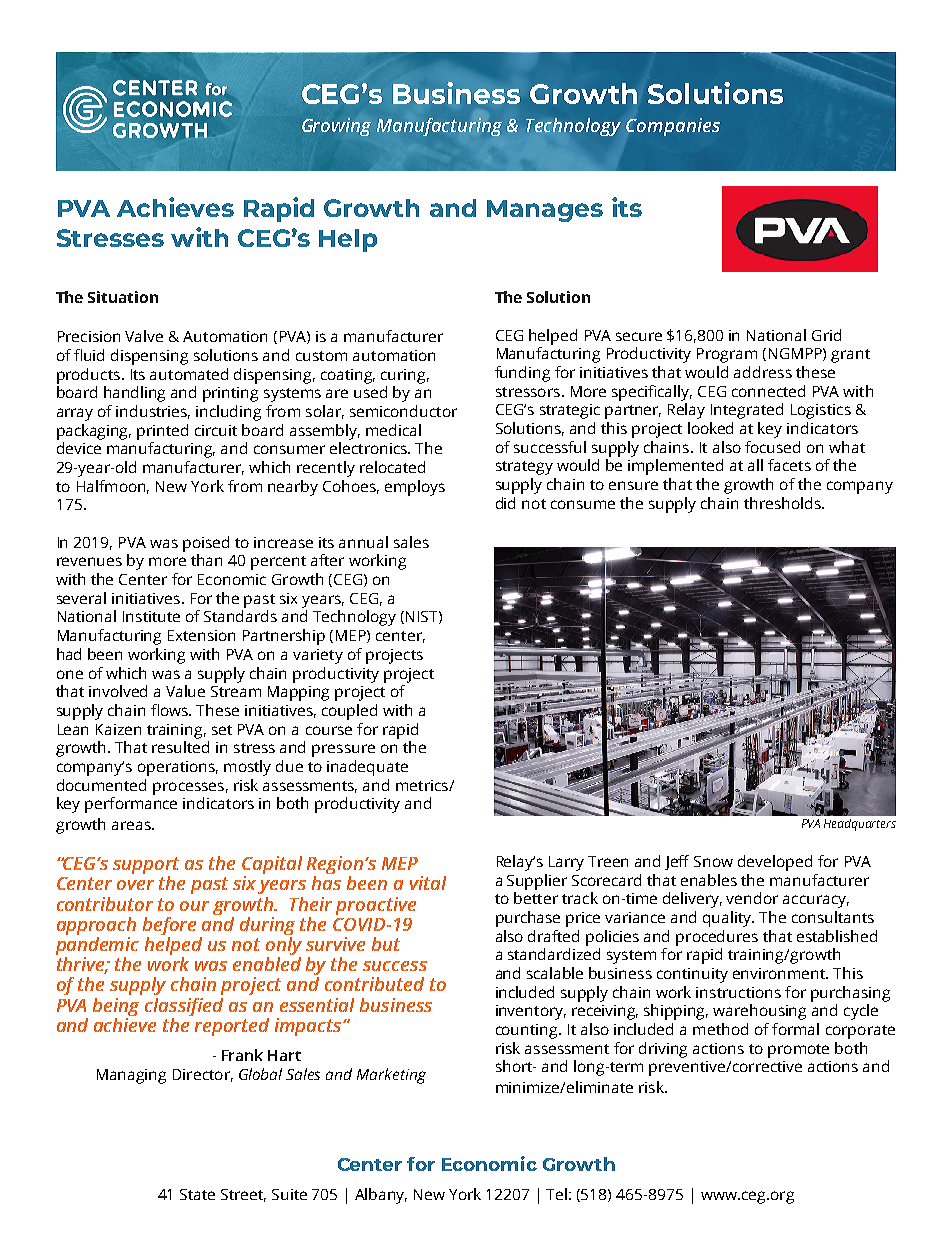 The width and height of the page is (952, 1233). What do you see at coordinates (752, 898) in the page?
I see `vendor` at bounding box center [752, 898].
